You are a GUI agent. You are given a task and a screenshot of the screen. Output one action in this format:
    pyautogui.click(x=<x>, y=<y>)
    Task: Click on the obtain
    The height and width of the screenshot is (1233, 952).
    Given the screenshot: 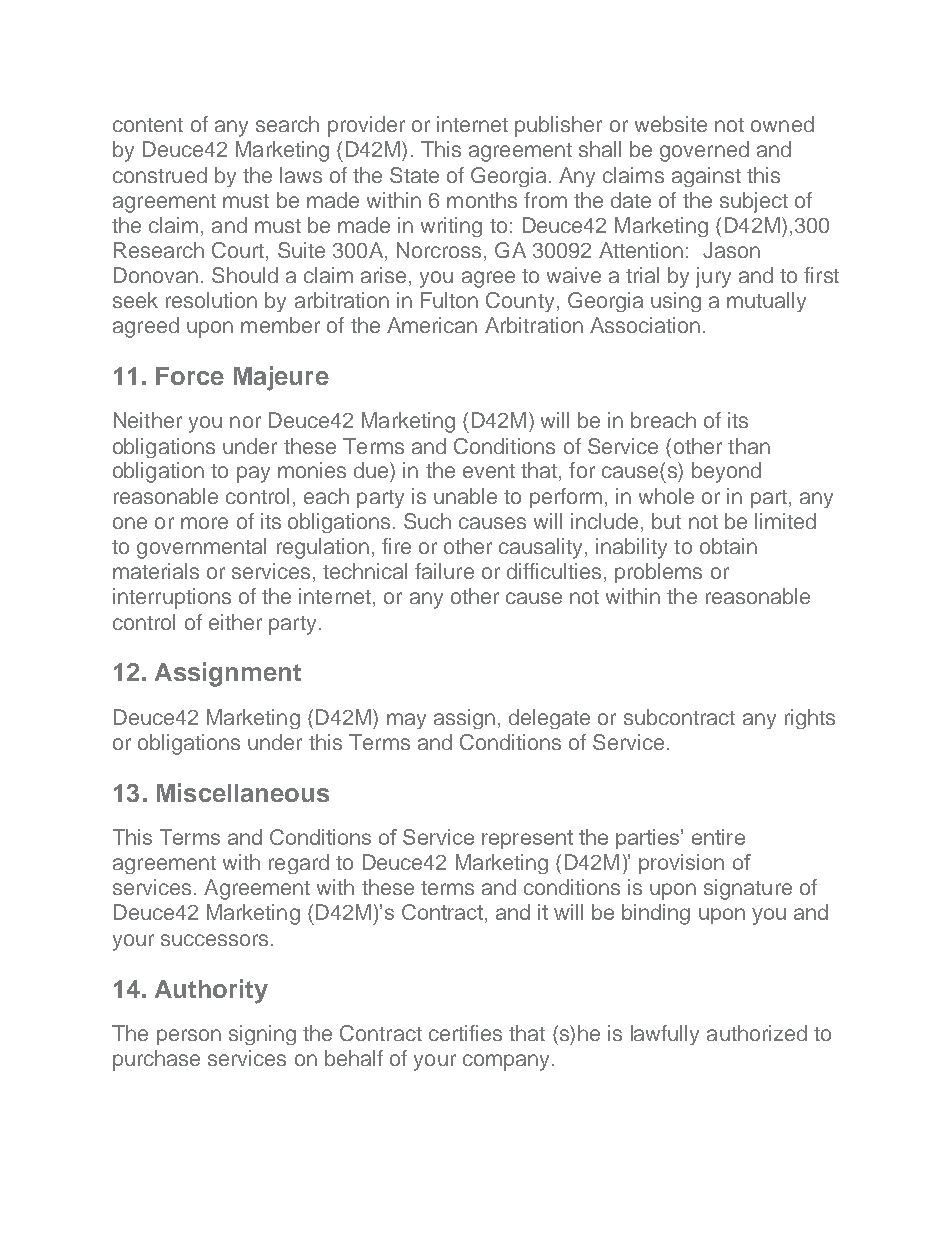 What is the action you would take?
    pyautogui.click(x=728, y=546)
